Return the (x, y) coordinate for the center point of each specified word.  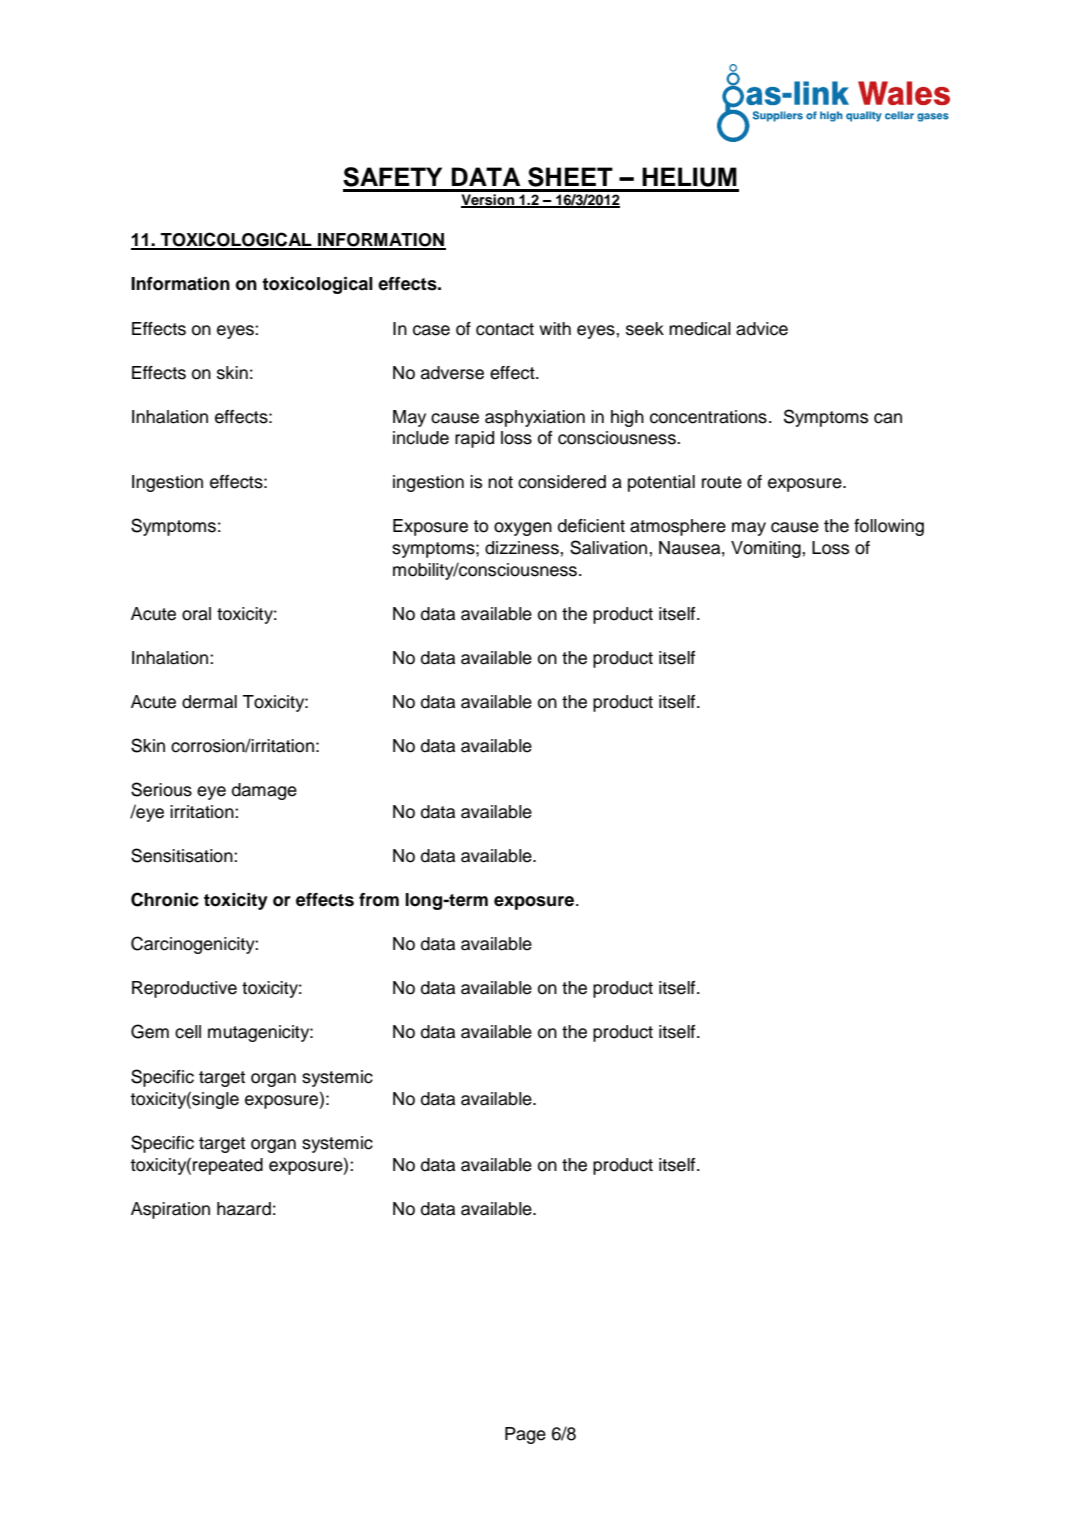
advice (762, 329)
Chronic (165, 899)
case (431, 330)
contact (505, 329)
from (379, 900)
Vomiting (766, 549)
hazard (244, 1209)
